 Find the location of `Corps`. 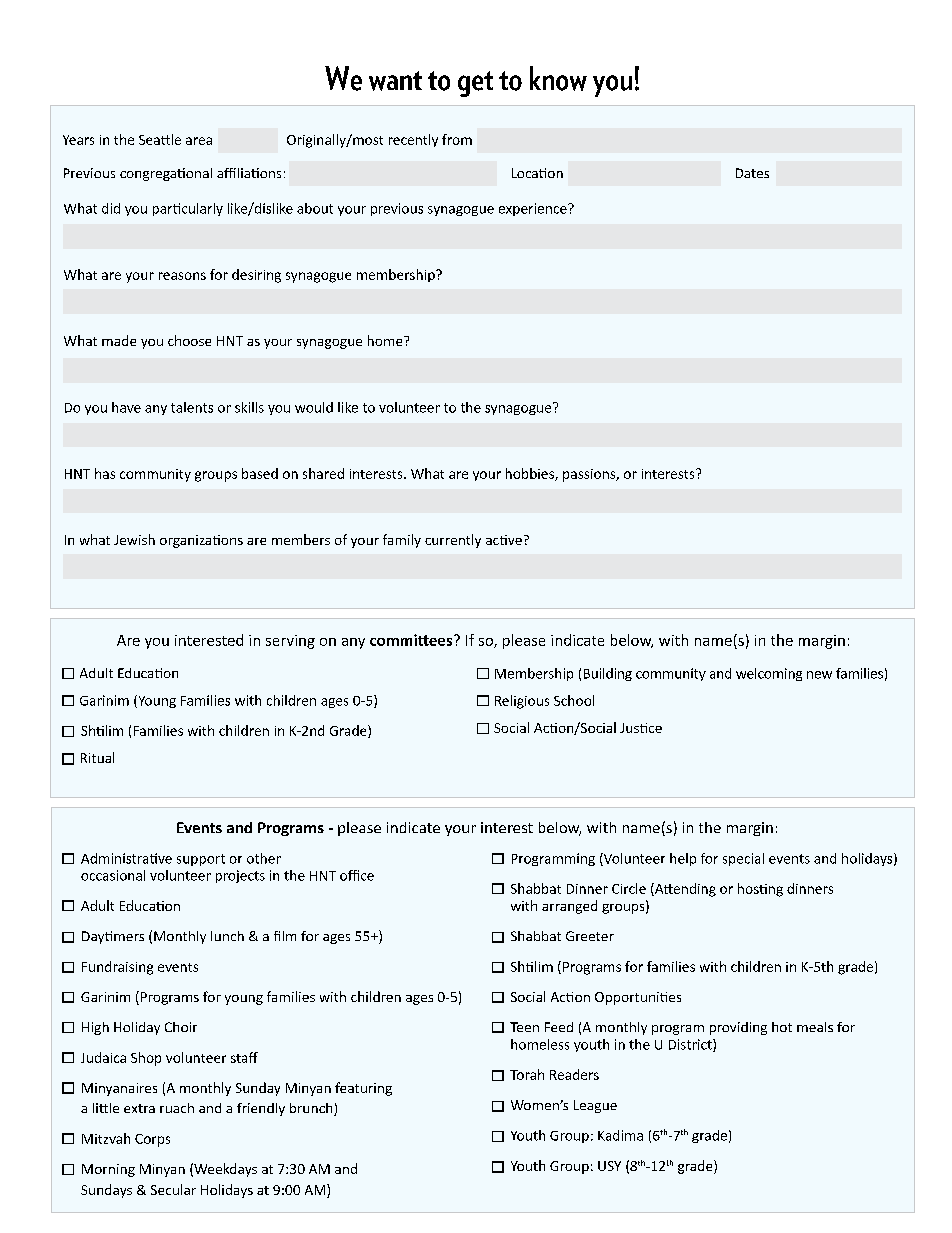

Corps is located at coordinates (152, 1140).
